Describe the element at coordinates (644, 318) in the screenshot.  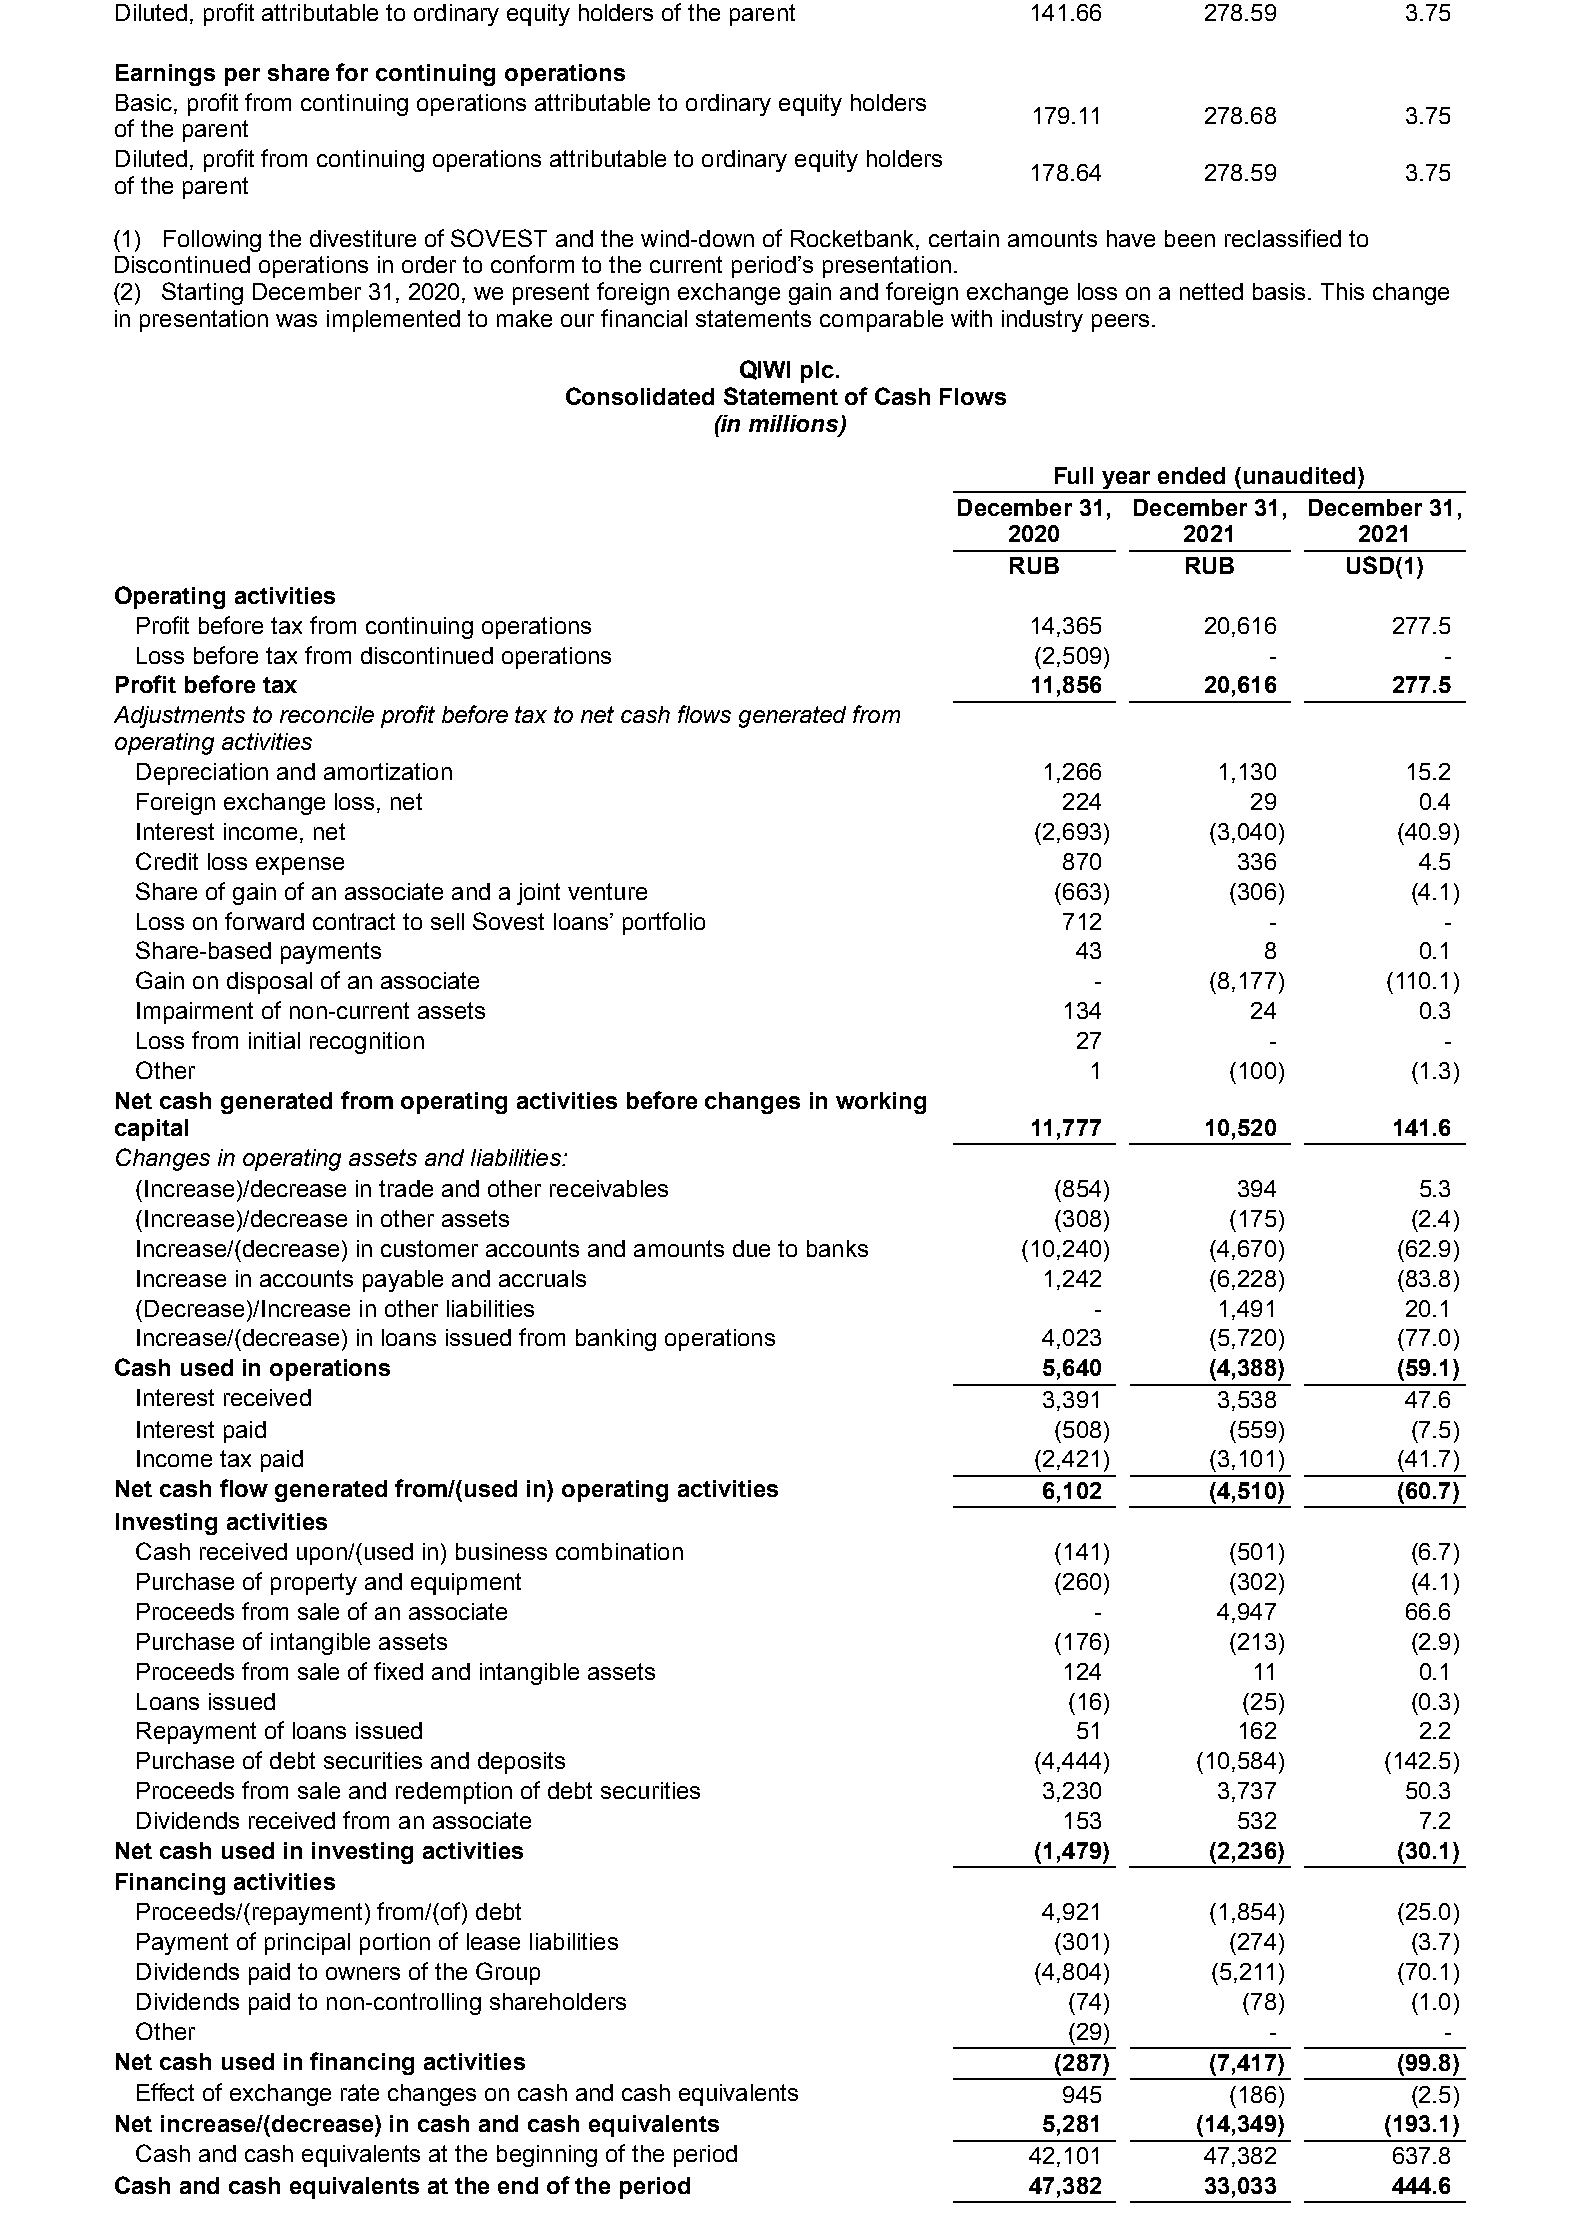
I see `financial` at that location.
